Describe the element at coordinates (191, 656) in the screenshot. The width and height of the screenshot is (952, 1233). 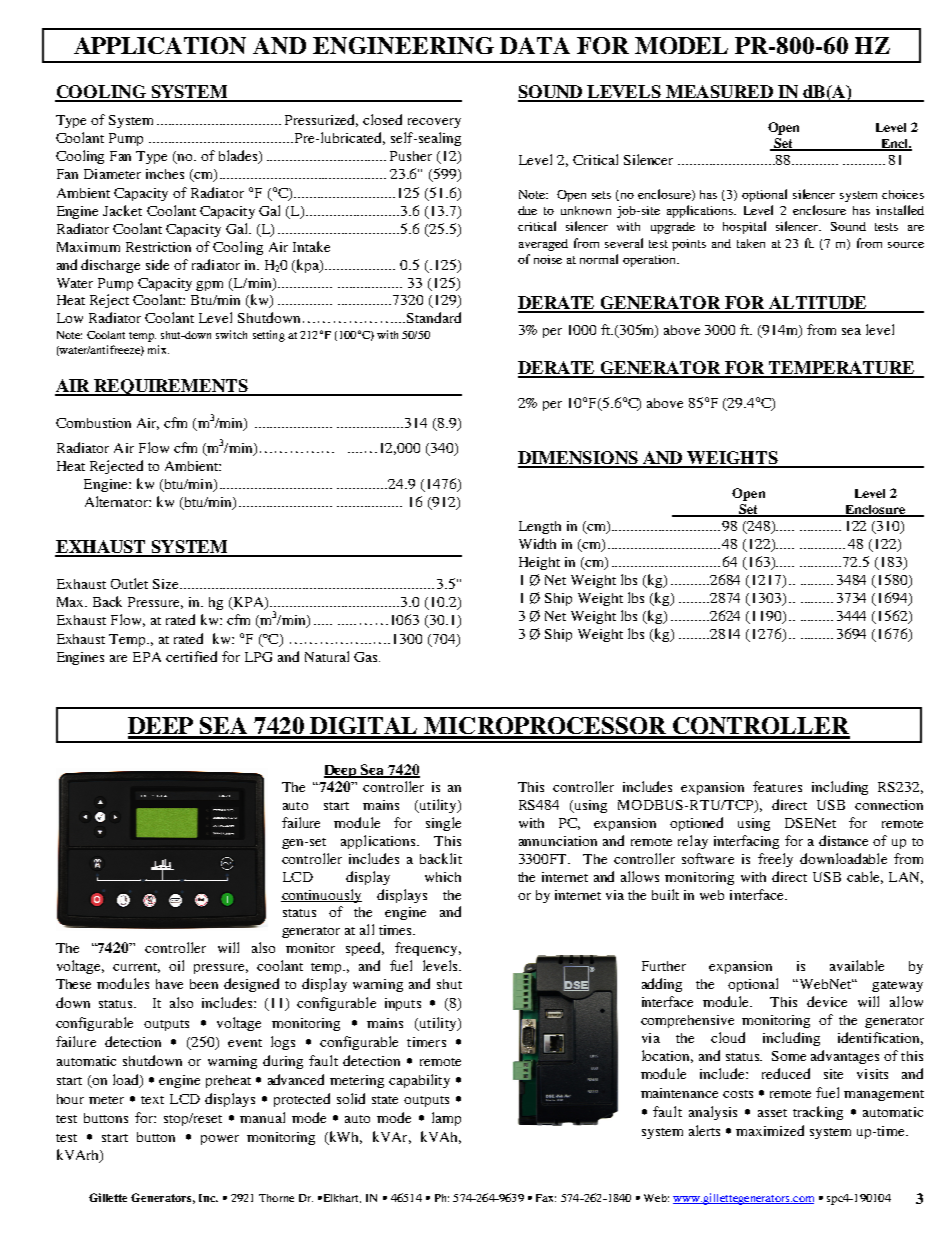
I see `certified` at that location.
